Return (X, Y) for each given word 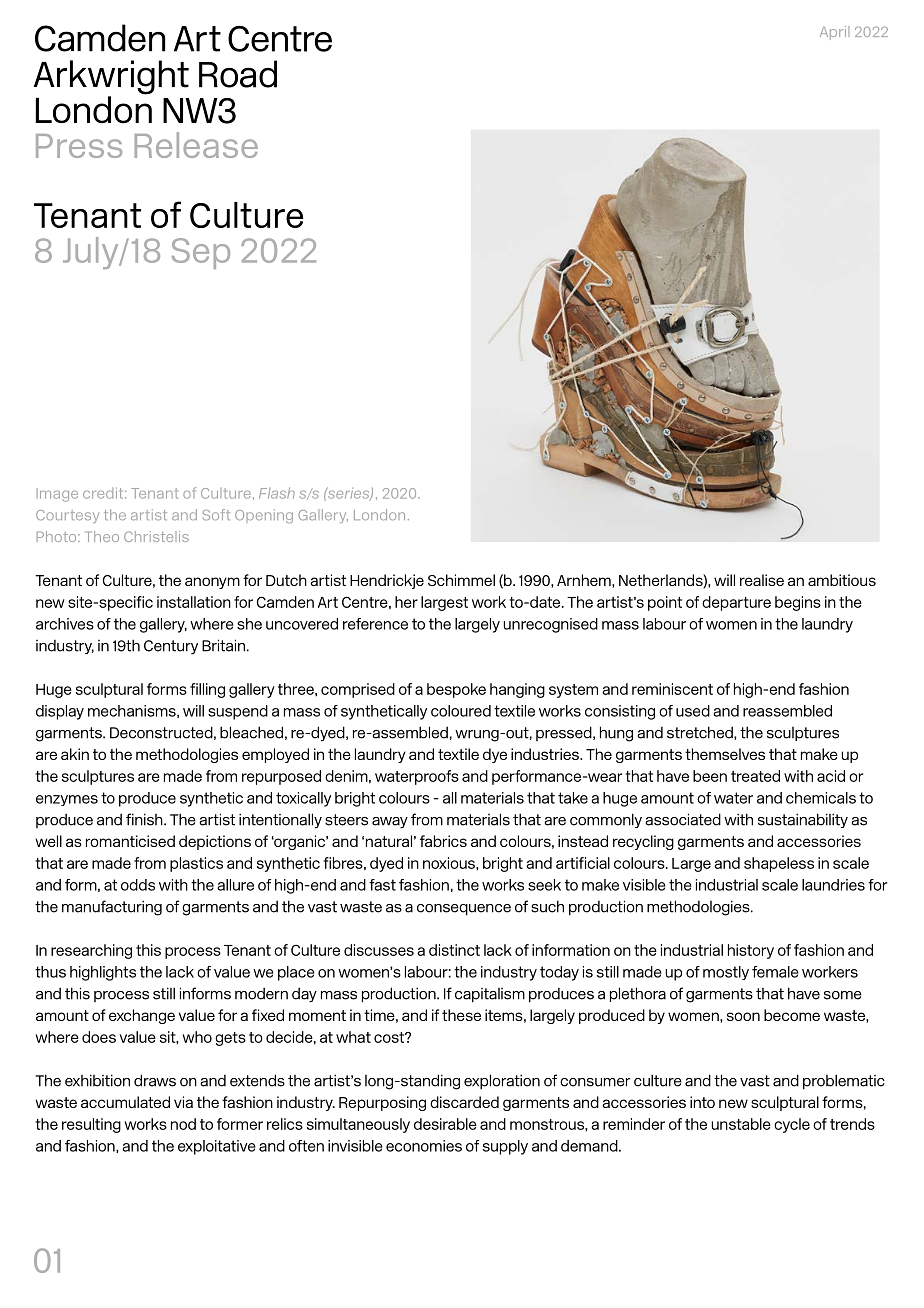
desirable (445, 1124)
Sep (201, 253)
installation (194, 602)
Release (196, 145)
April (834, 33)
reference (375, 624)
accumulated (125, 1102)
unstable (741, 1124)
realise (762, 580)
